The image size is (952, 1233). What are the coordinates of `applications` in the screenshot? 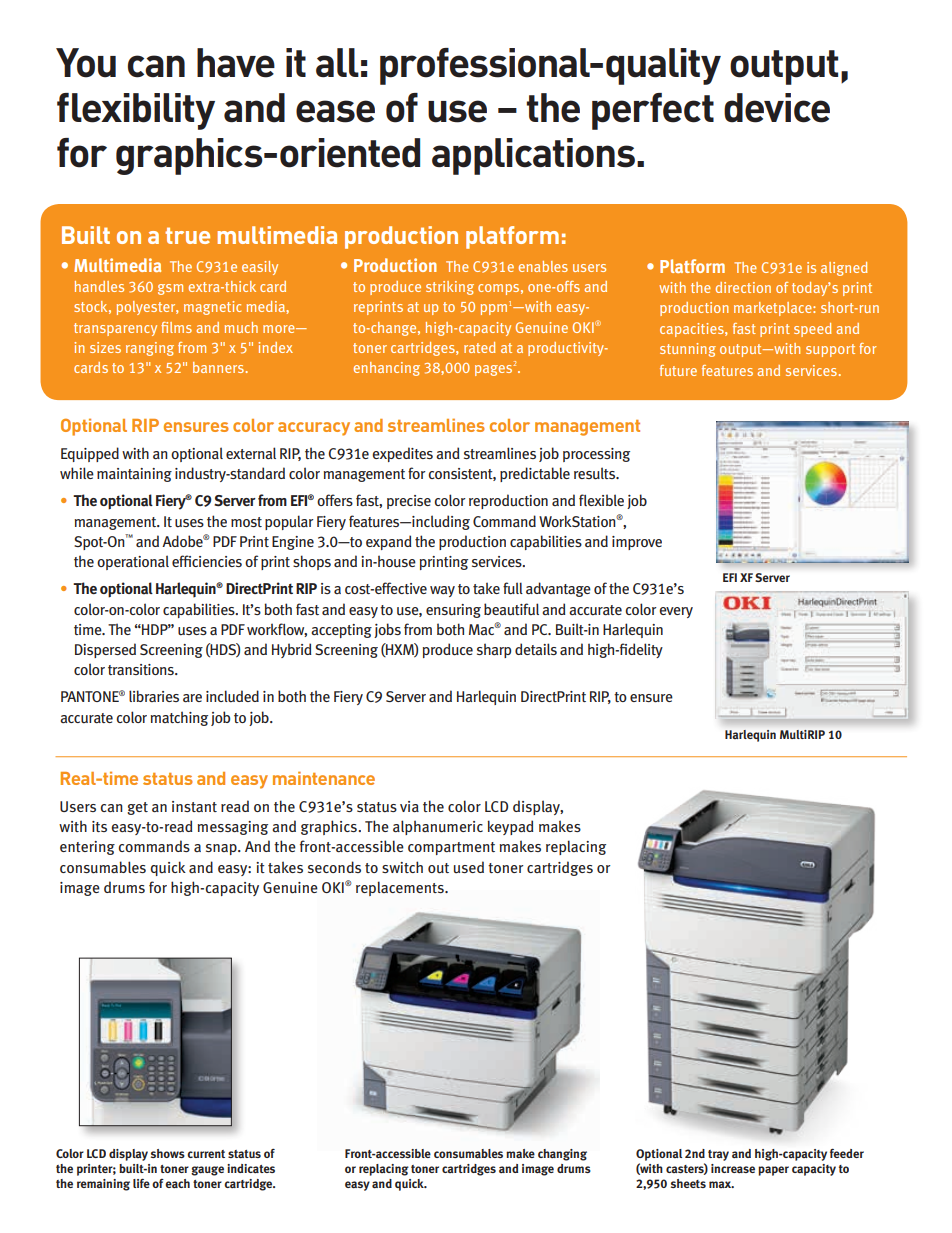 It's located at (533, 156).
